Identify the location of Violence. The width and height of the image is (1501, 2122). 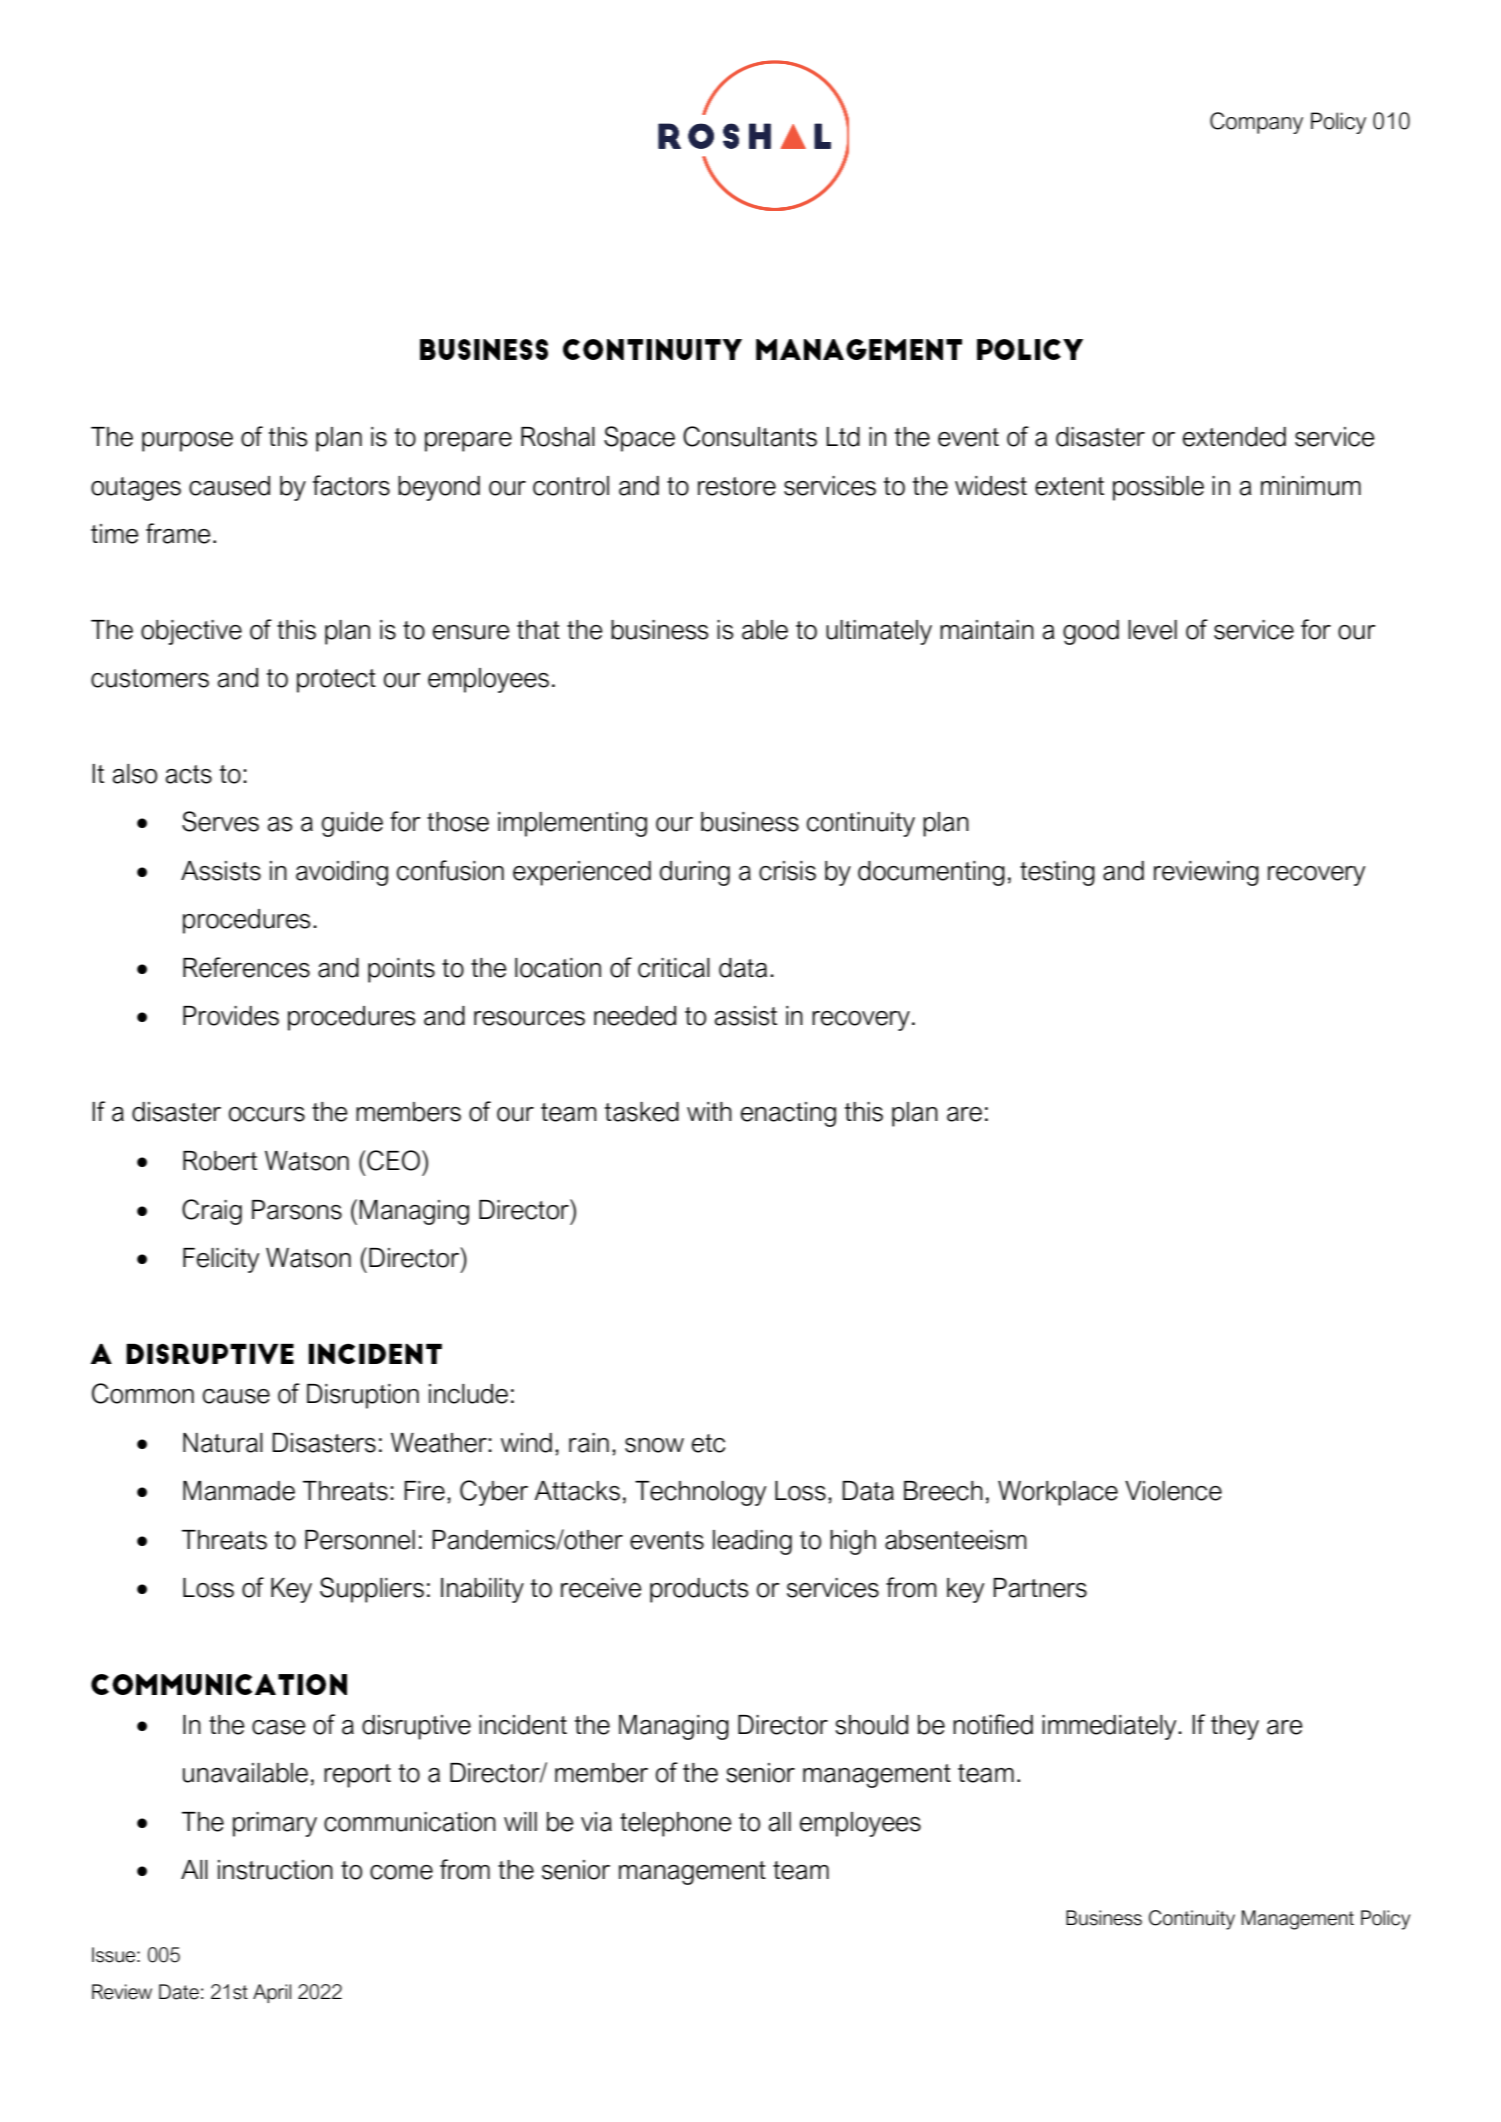
(1173, 1491).
